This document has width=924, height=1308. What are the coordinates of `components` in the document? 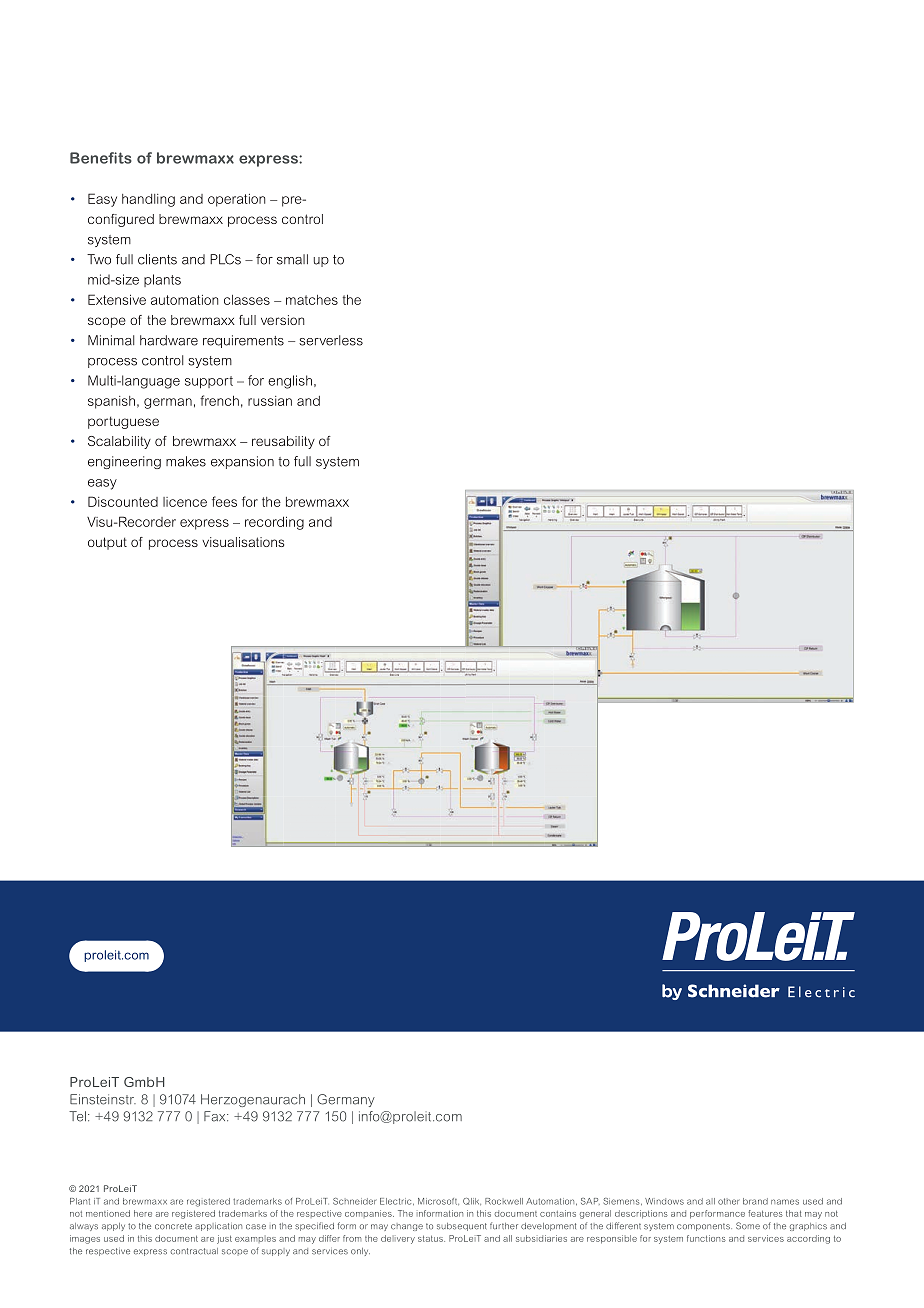 It's located at (704, 1227).
